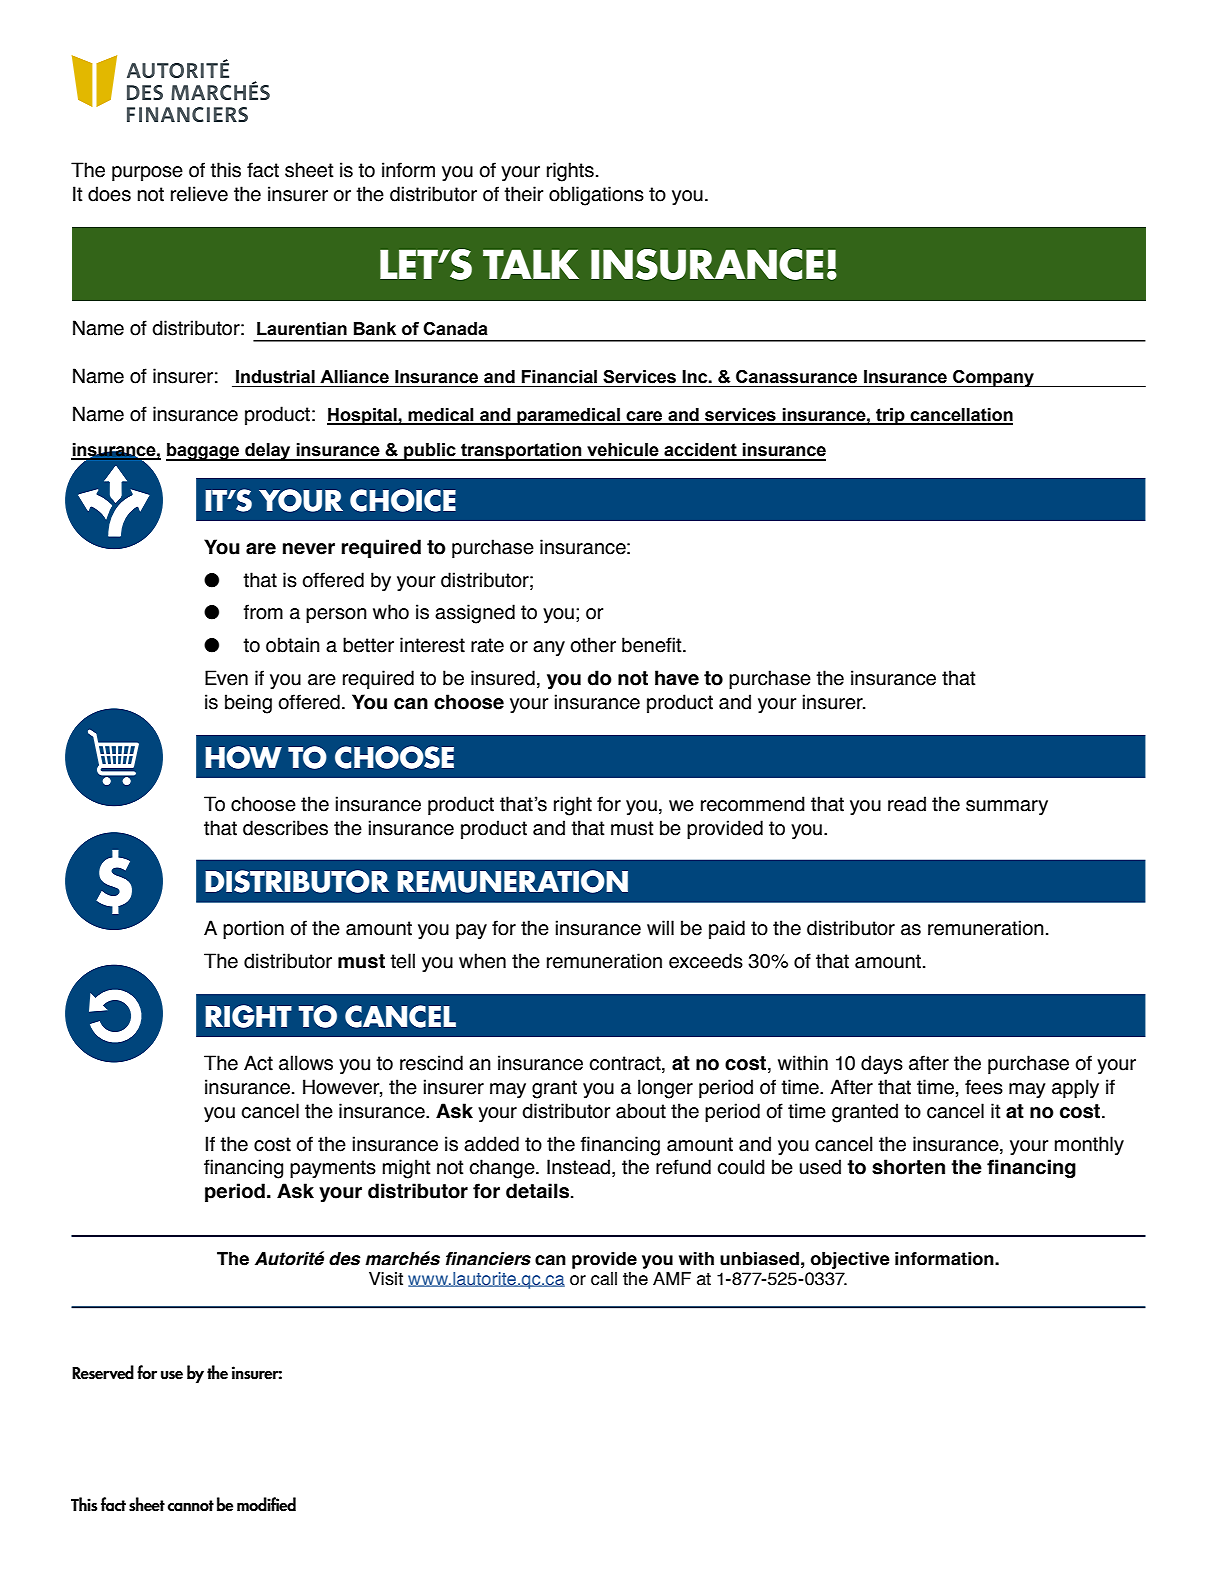  I want to click on relieve, so click(199, 194).
